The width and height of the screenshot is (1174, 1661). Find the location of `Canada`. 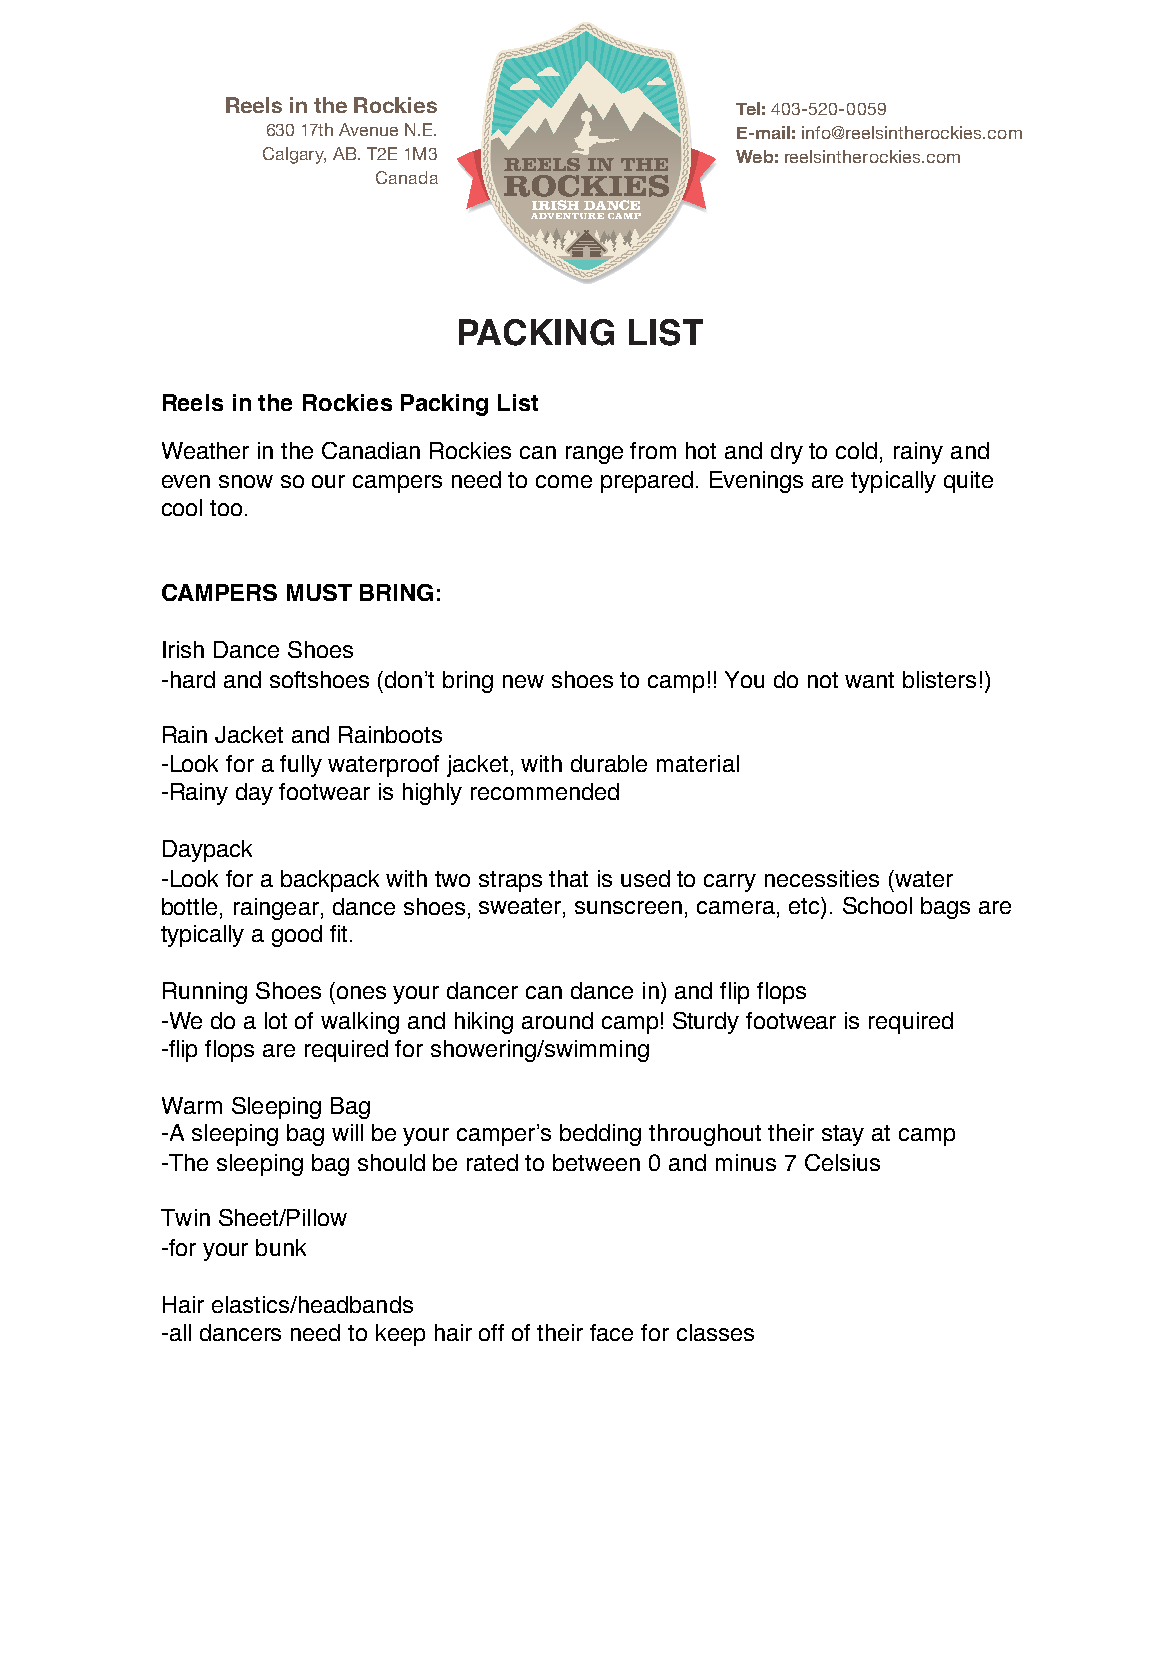

Canada is located at coordinates (407, 177).
